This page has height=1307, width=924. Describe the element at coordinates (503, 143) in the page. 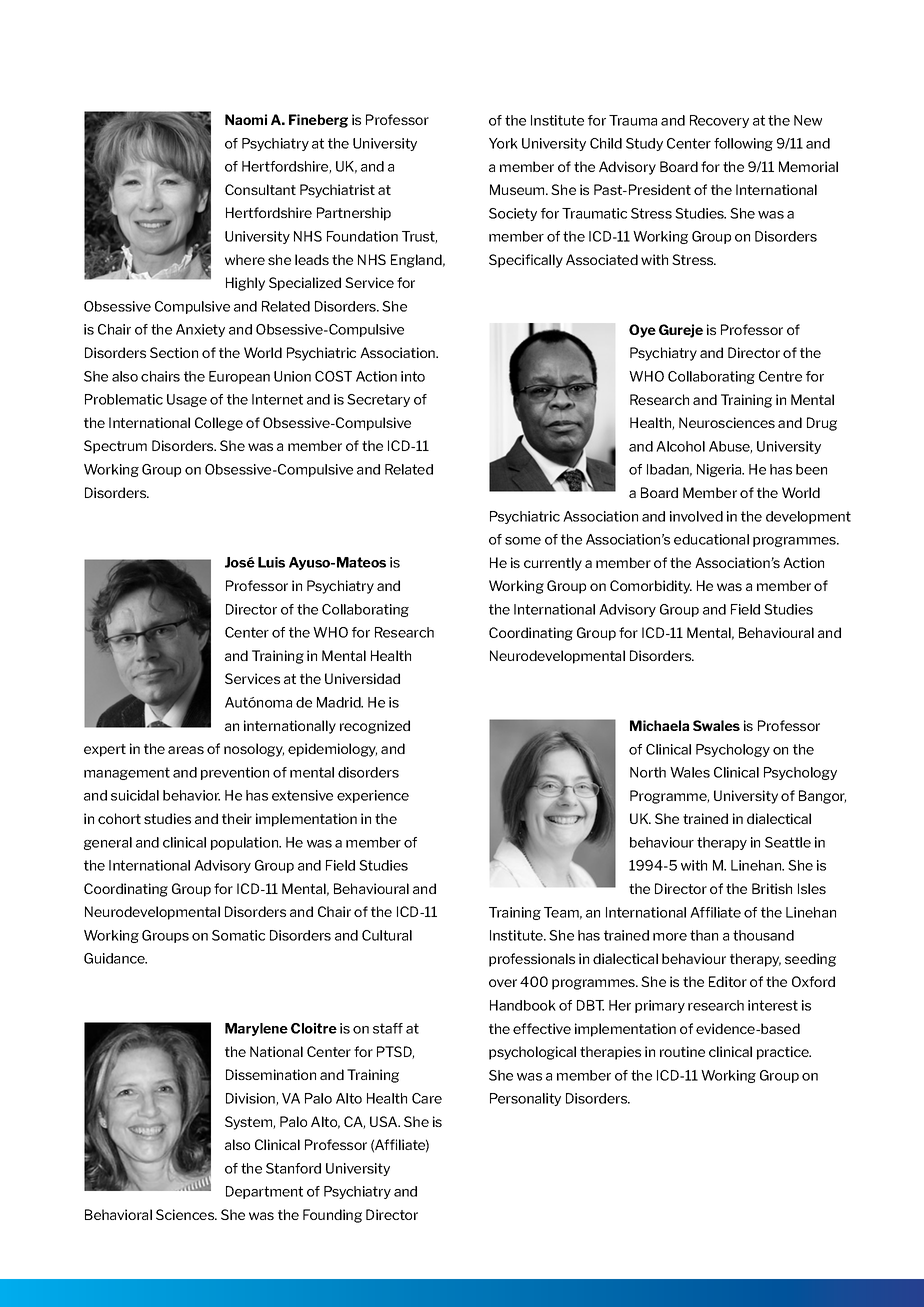

I see `York` at that location.
